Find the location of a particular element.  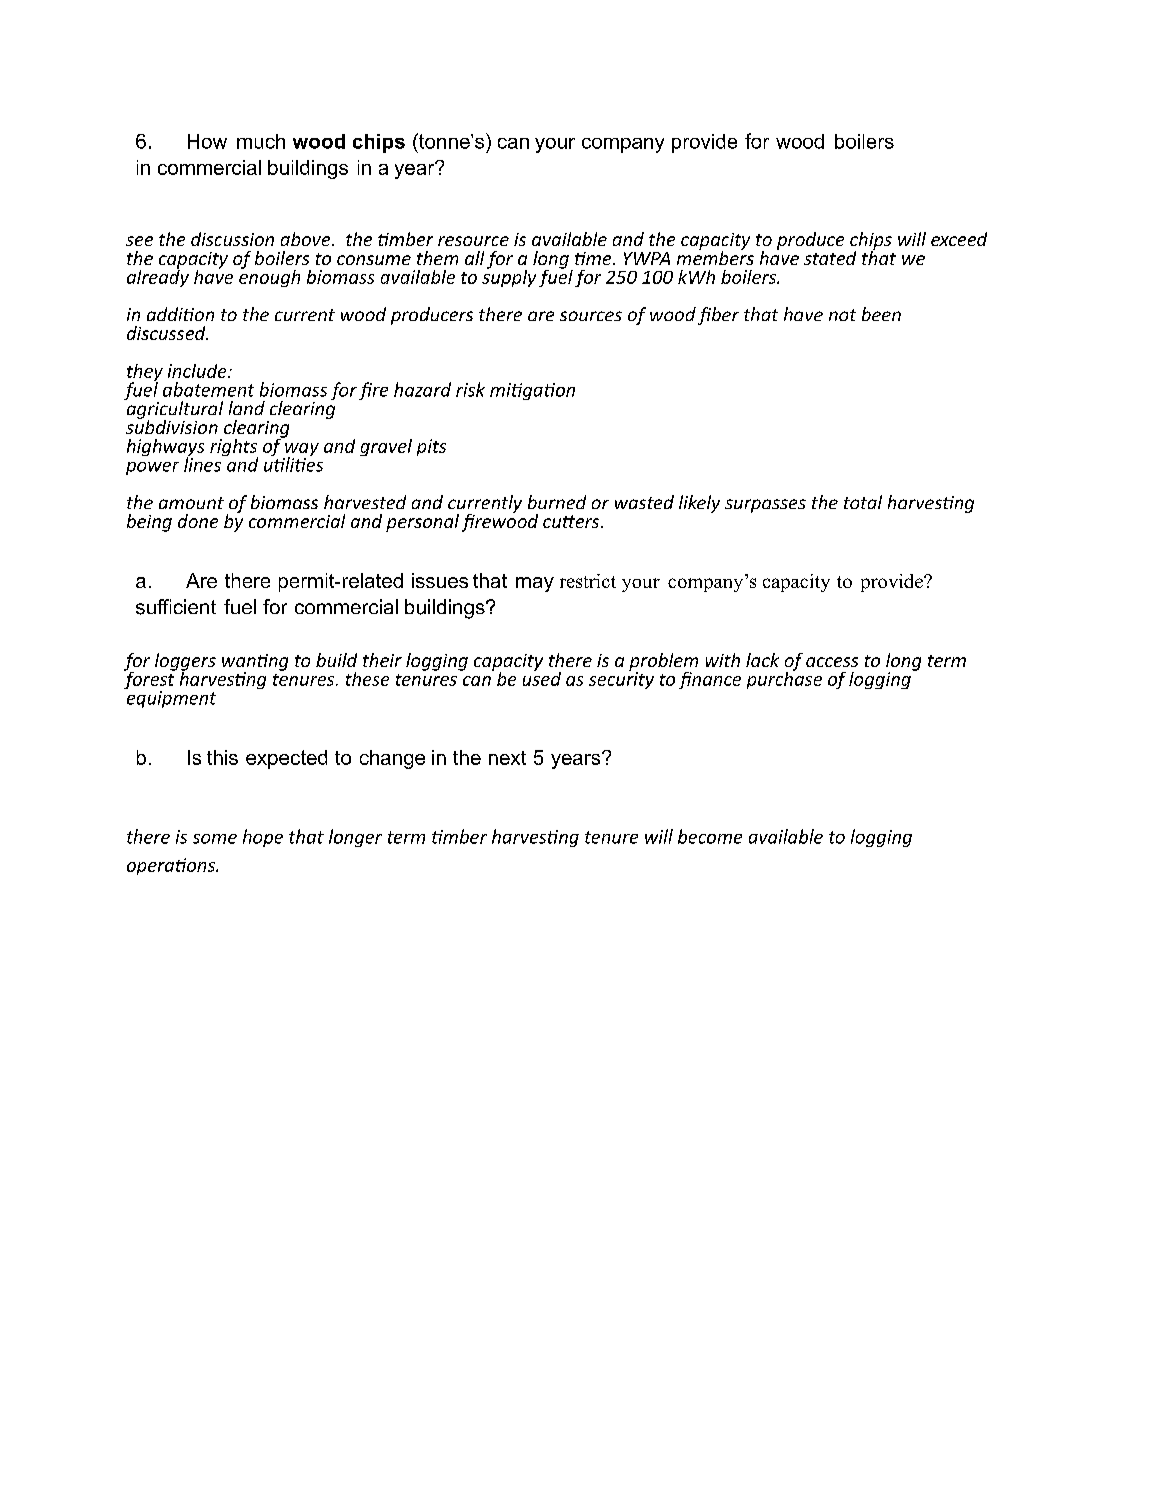

access is located at coordinates (832, 662).
